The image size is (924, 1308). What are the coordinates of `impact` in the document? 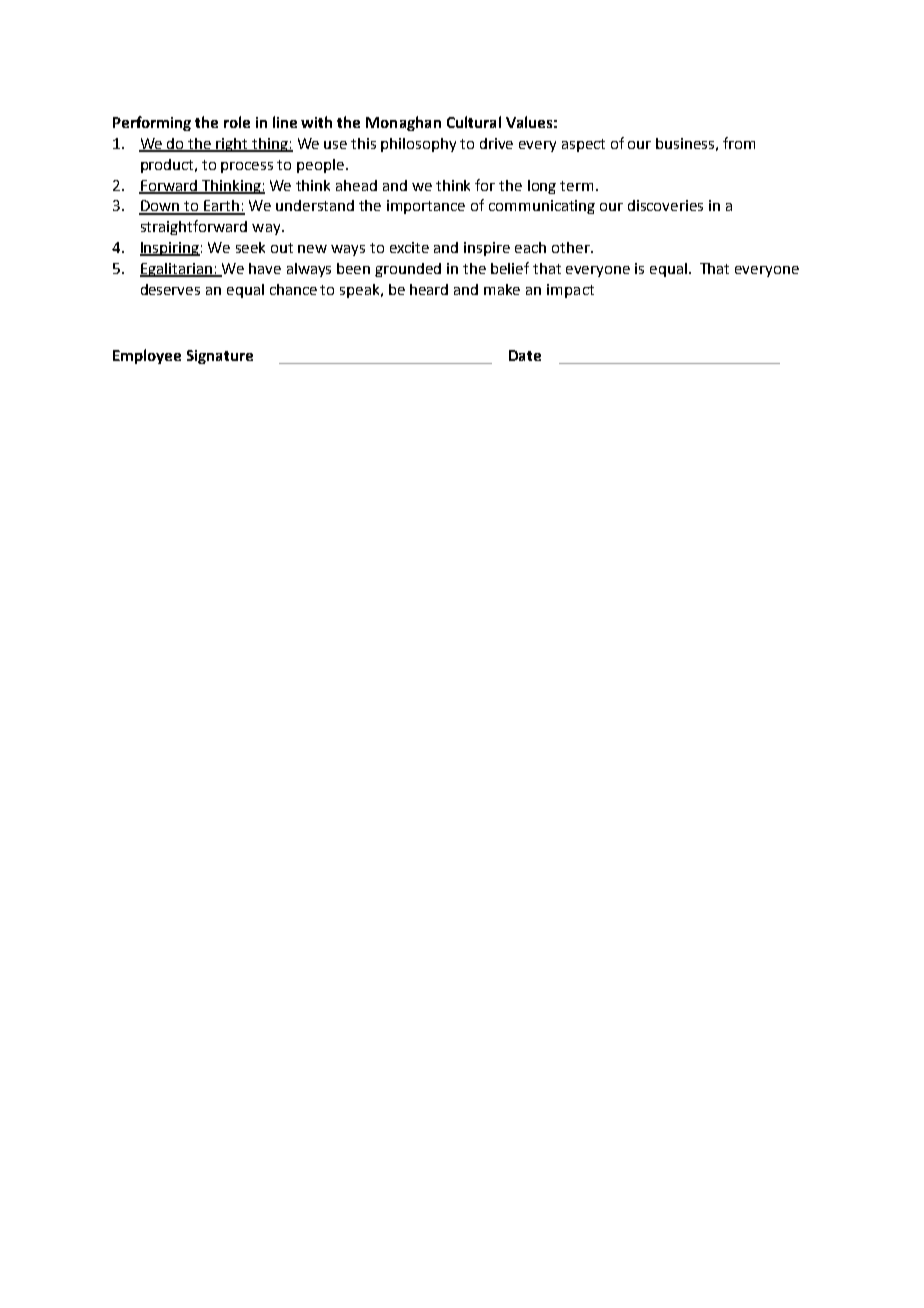 It's located at (570, 291).
